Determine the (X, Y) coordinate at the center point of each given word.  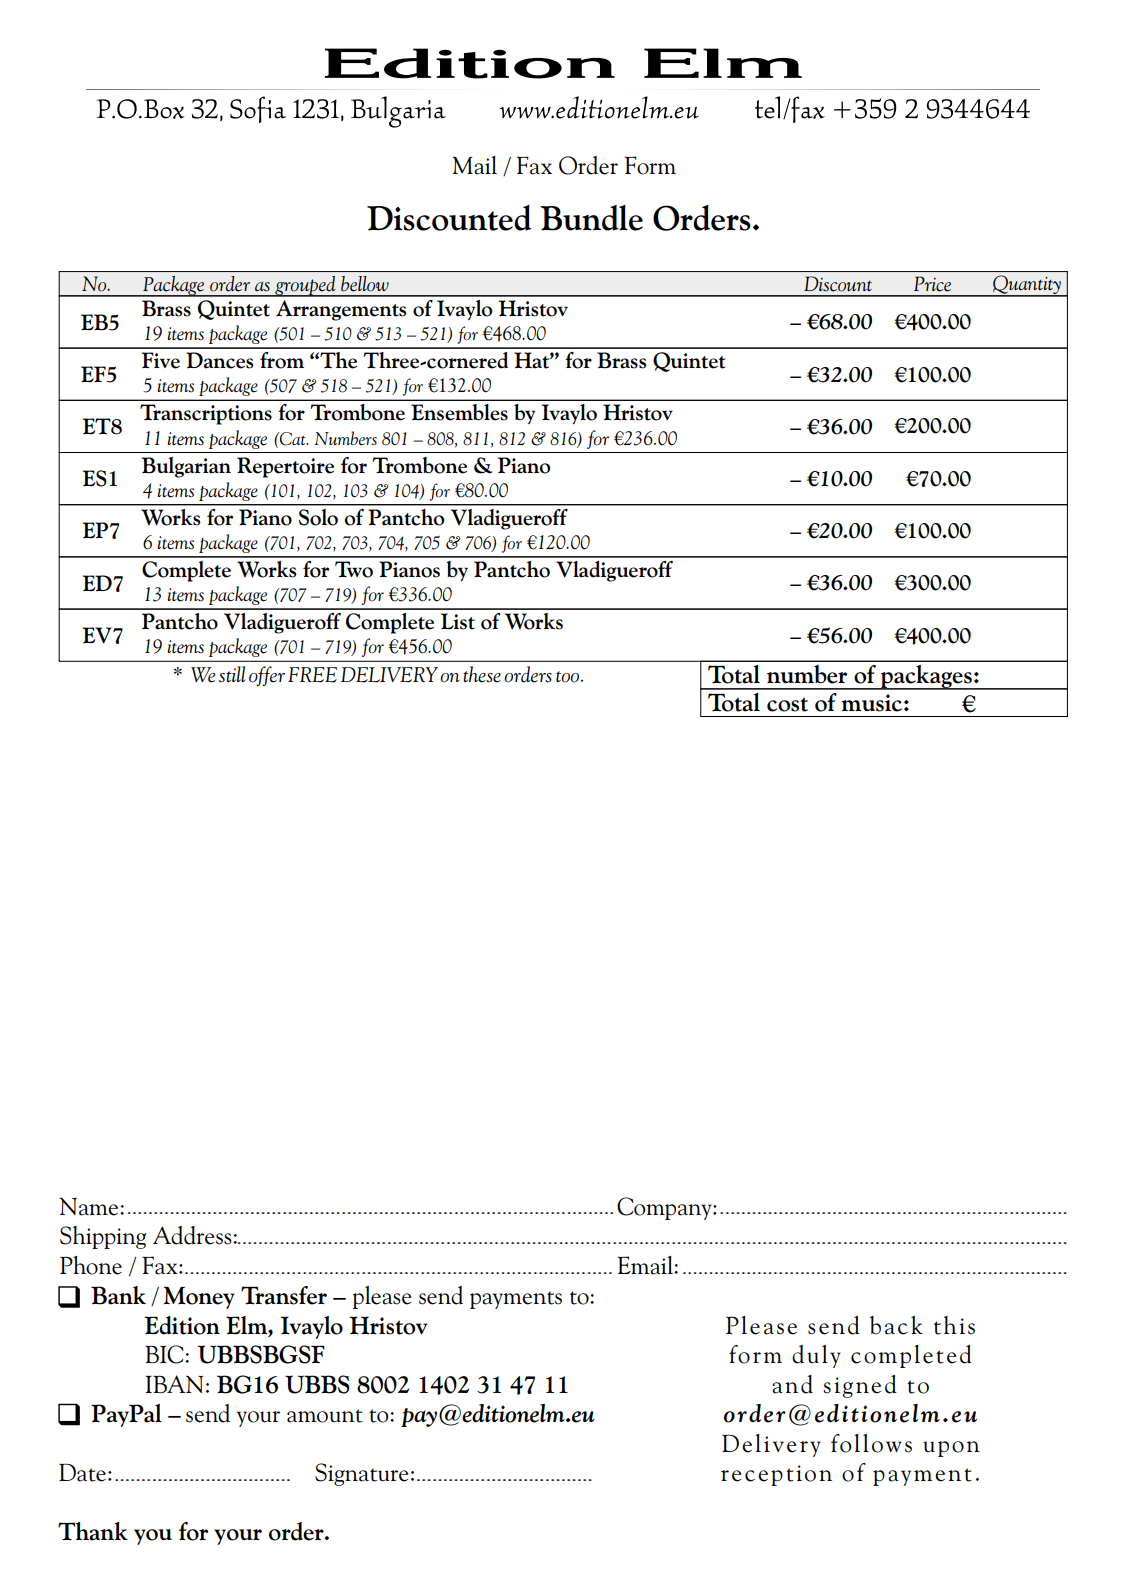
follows (871, 1443)
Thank (93, 1531)
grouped (305, 286)
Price (932, 283)
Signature (361, 1474)
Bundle (591, 218)
